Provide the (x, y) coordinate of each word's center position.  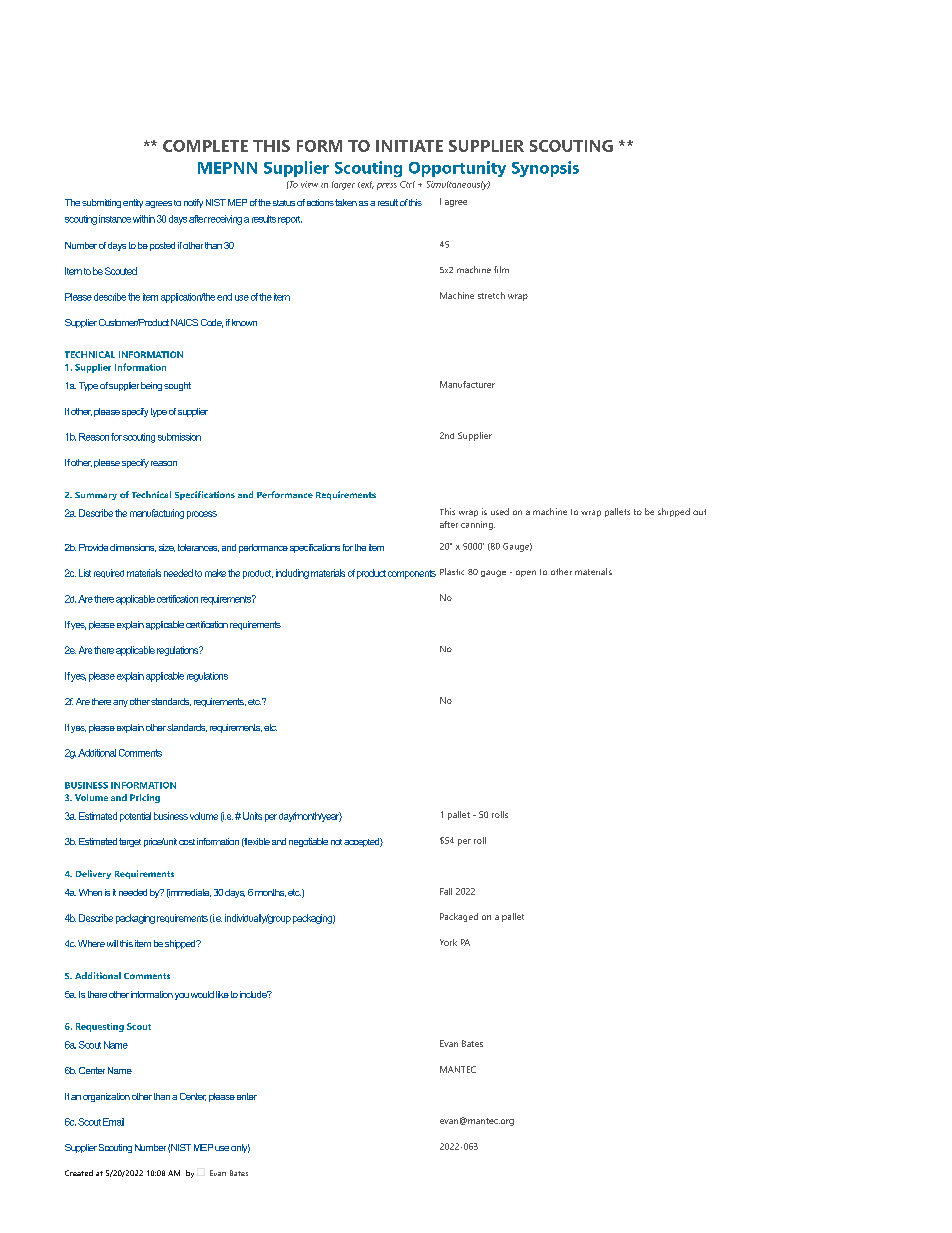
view (309, 184)
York (448, 942)
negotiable (308, 842)
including (292, 574)
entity (133, 203)
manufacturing (157, 514)
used (500, 511)
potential (135, 817)
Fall (446, 891)
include (254, 994)
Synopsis (545, 169)
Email (113, 1122)
